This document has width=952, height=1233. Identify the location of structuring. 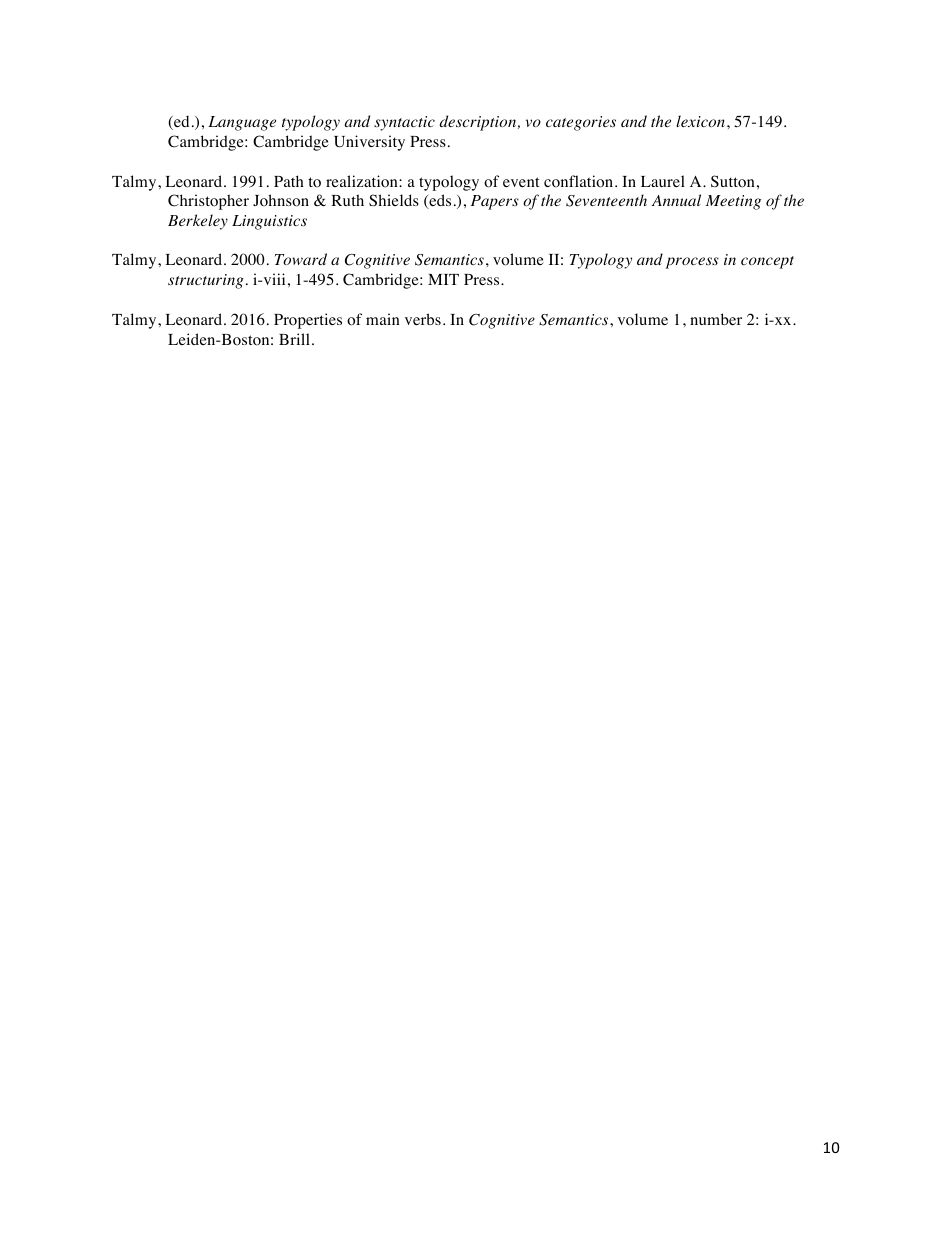
(206, 281).
